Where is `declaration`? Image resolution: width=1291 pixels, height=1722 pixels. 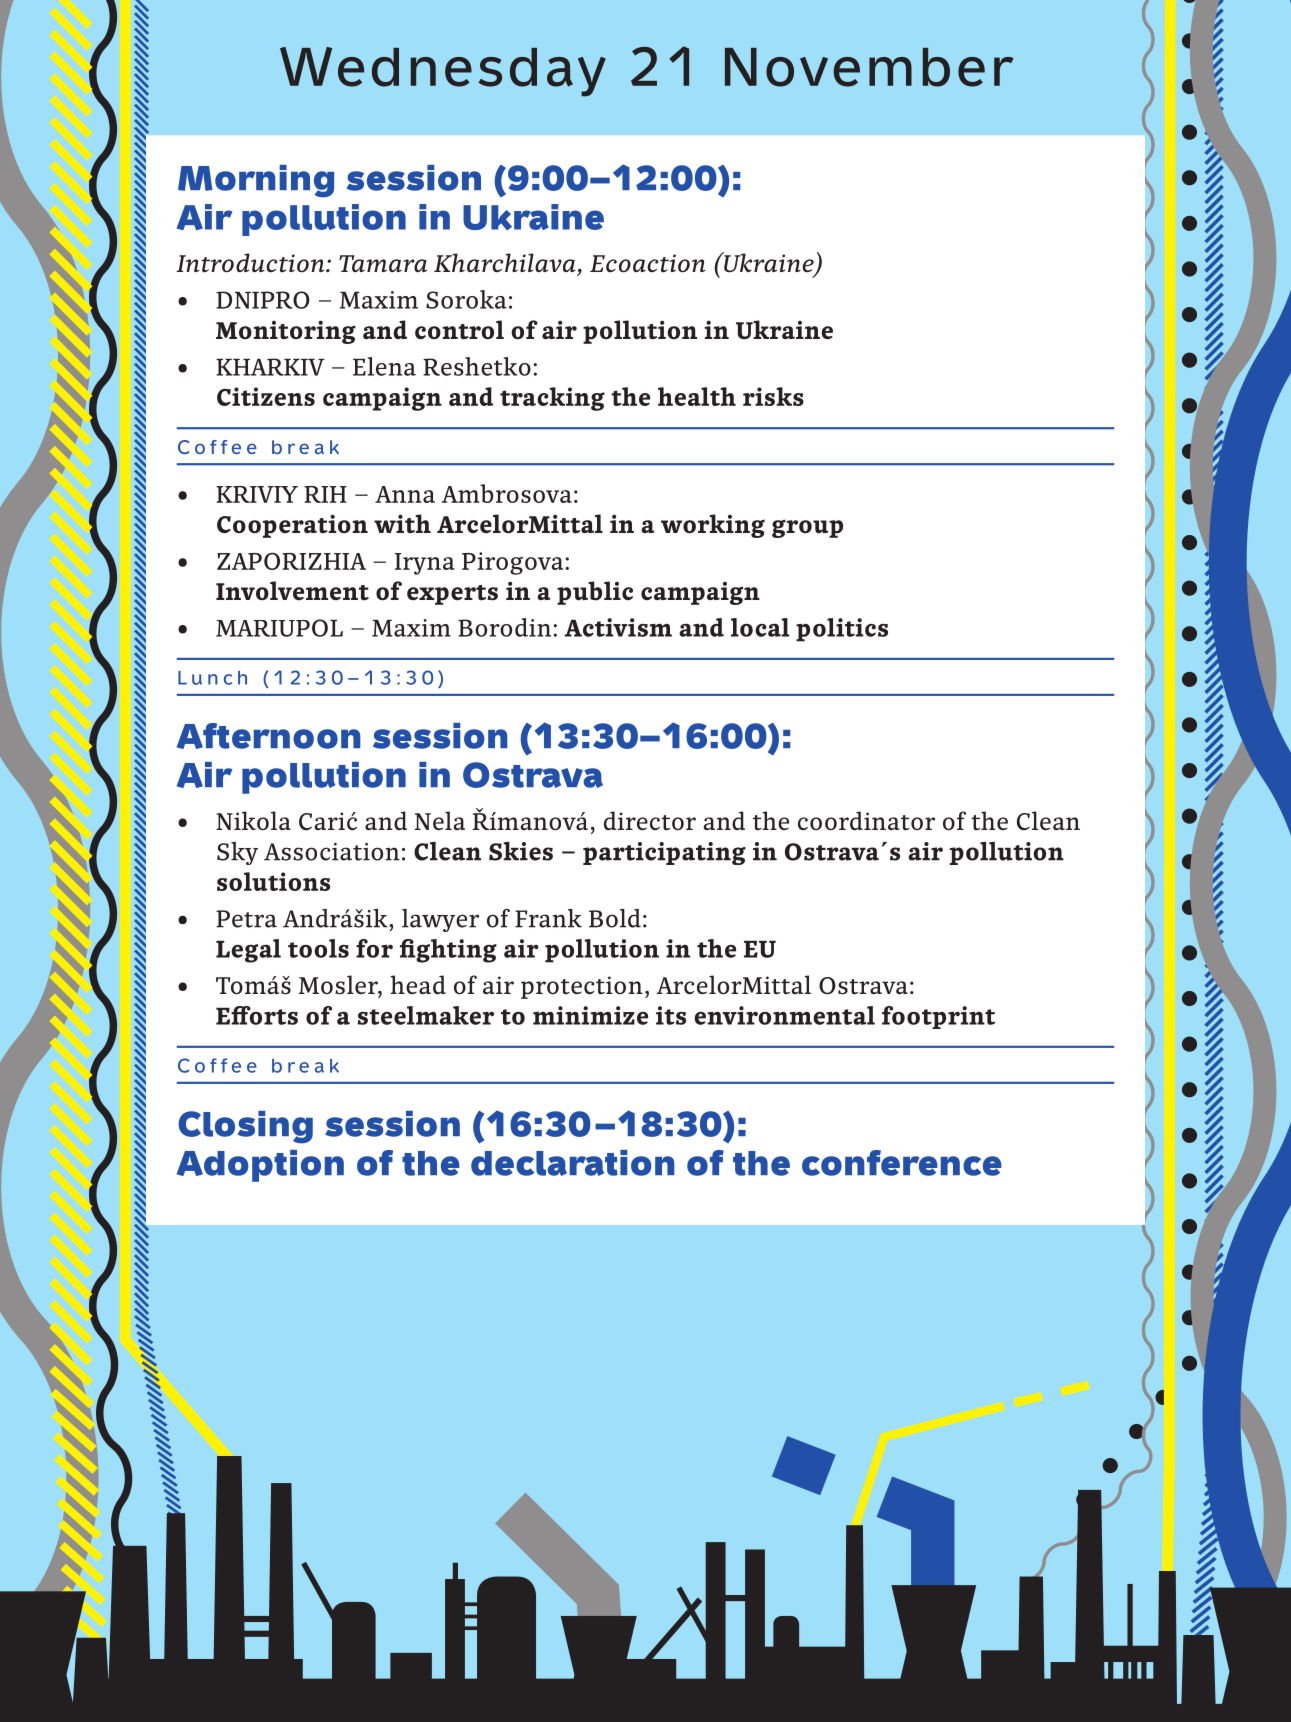 declaration is located at coordinates (573, 1163).
